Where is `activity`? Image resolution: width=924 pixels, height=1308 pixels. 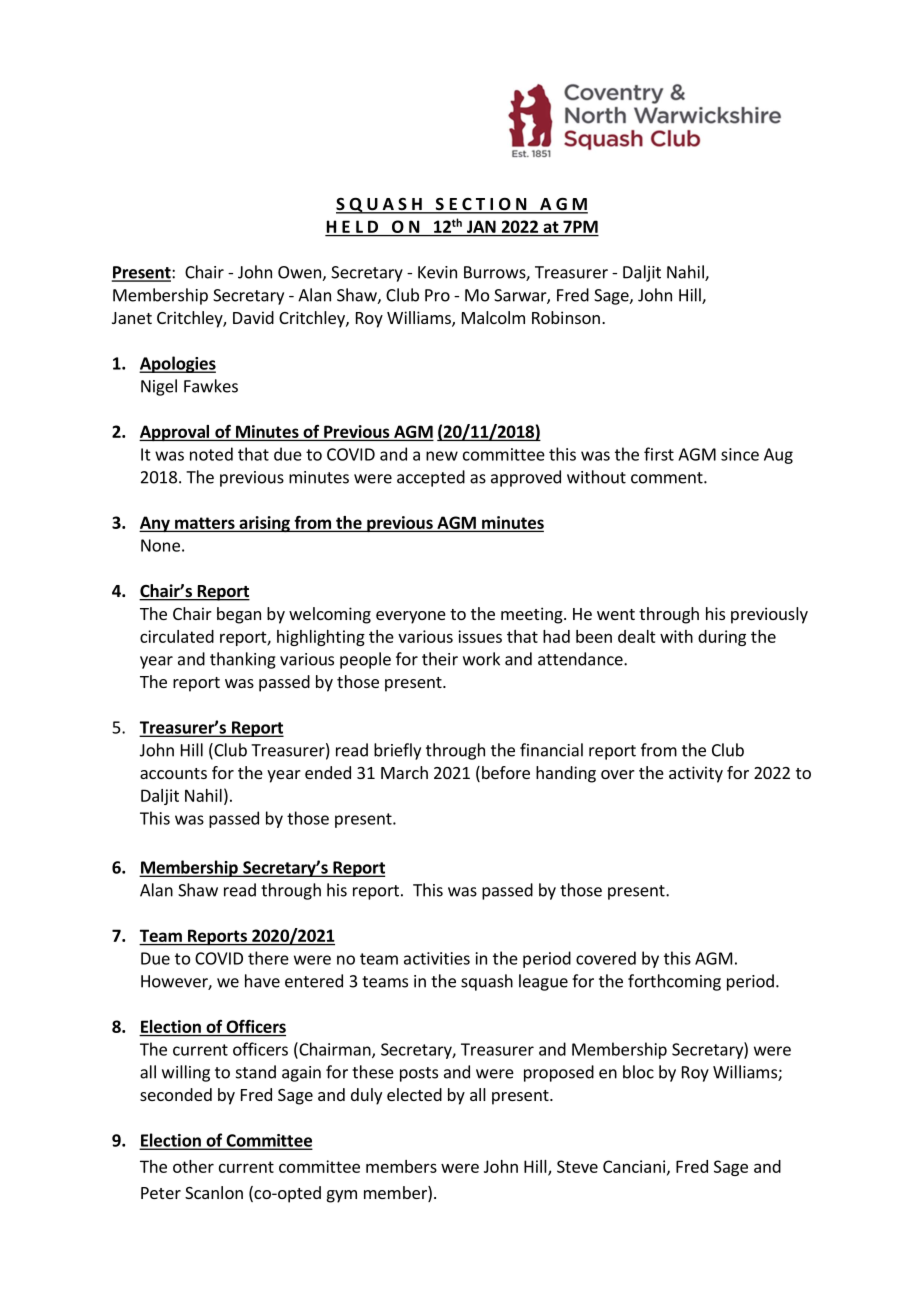 activity is located at coordinates (696, 774).
